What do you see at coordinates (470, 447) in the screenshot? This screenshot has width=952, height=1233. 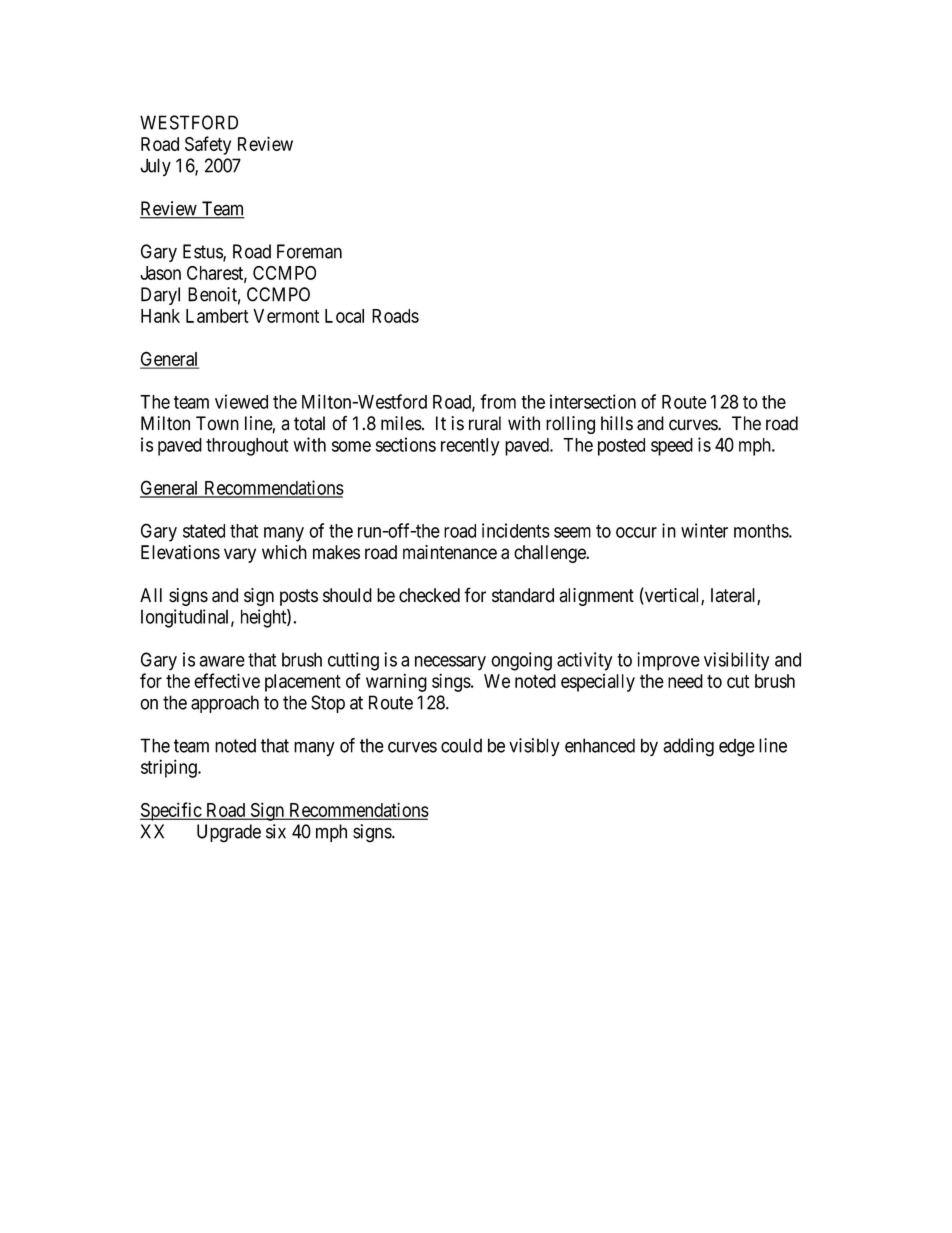 I see `recently` at bounding box center [470, 447].
